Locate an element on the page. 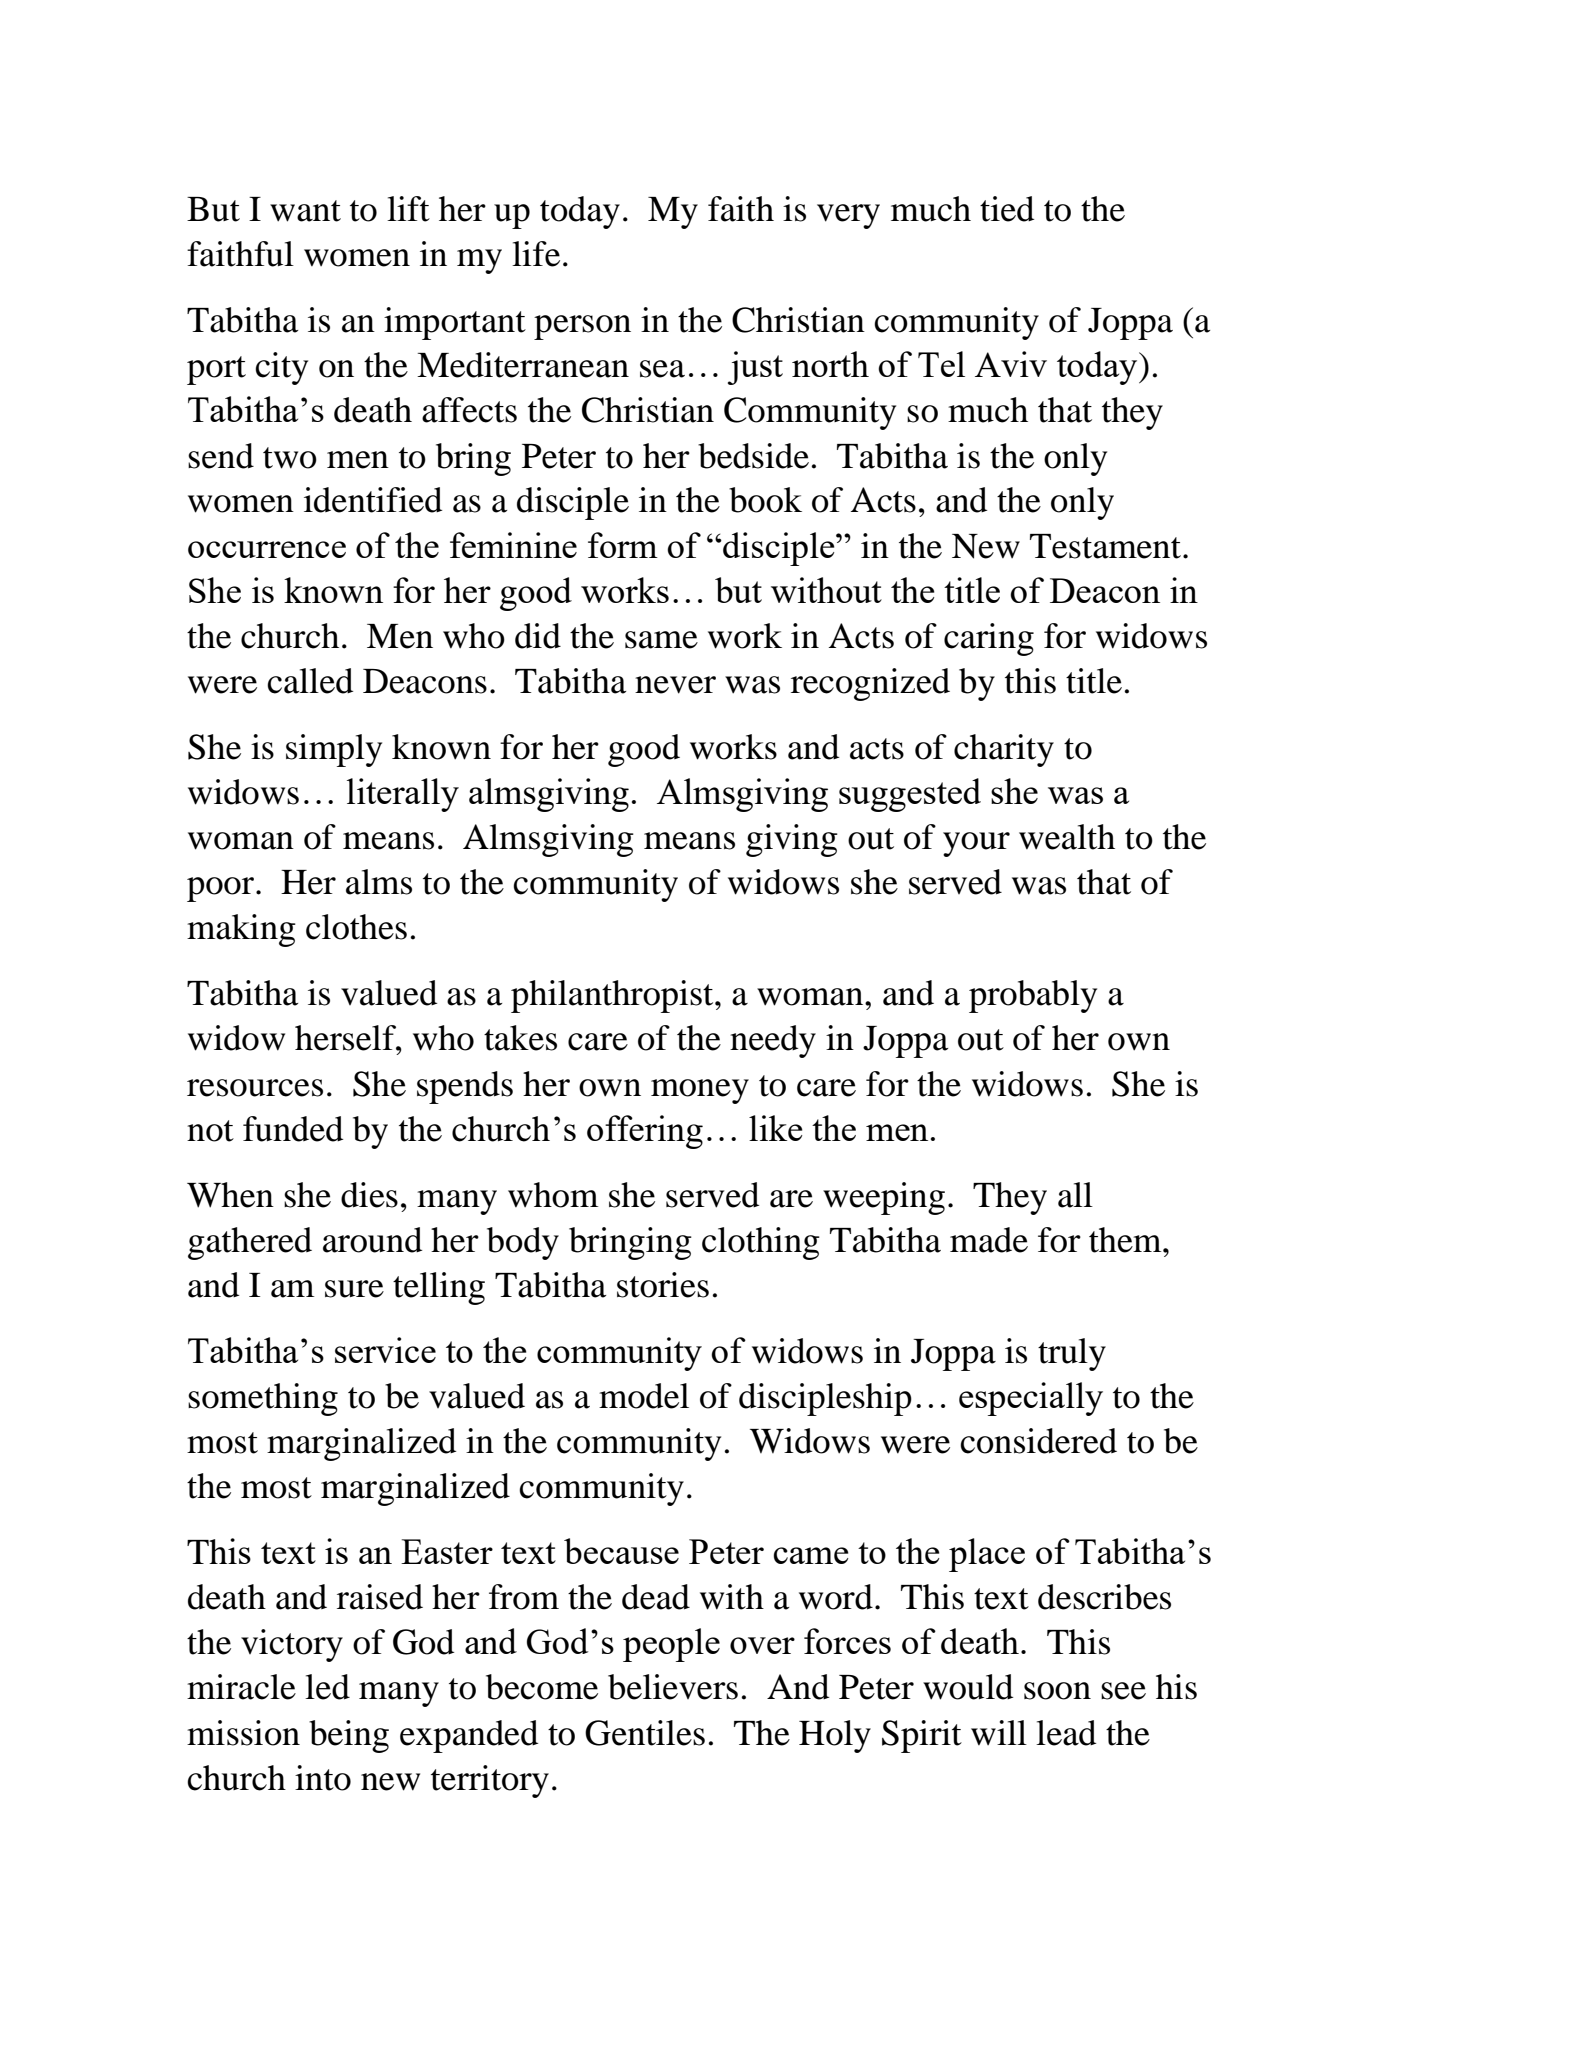 The image size is (1590, 2057). tied is located at coordinates (1007, 209).
